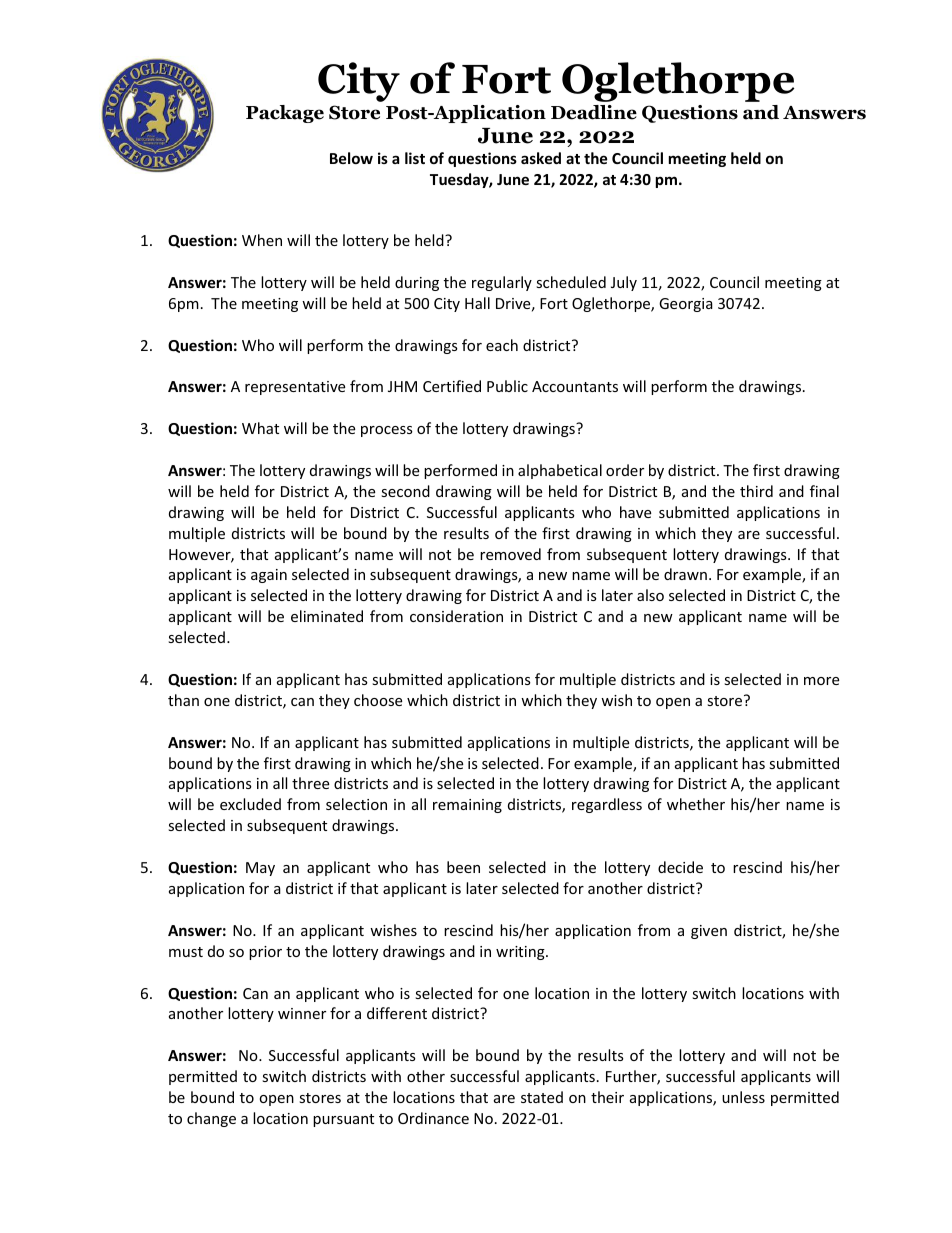 Image resolution: width=952 pixels, height=1233 pixels. What do you see at coordinates (456, 616) in the document?
I see `consideration` at bounding box center [456, 616].
